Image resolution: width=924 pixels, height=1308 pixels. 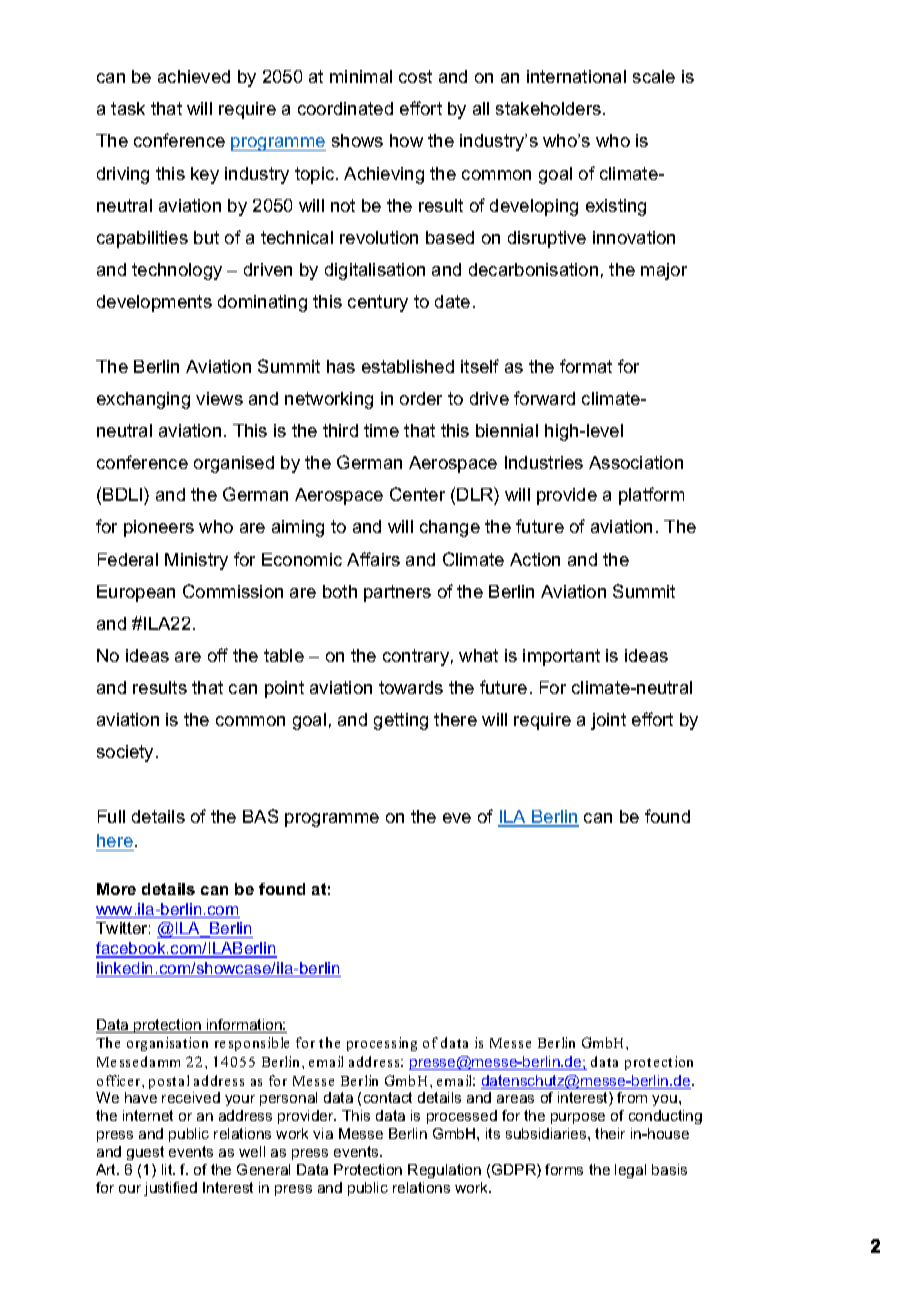 I want to click on international, so click(x=576, y=76).
